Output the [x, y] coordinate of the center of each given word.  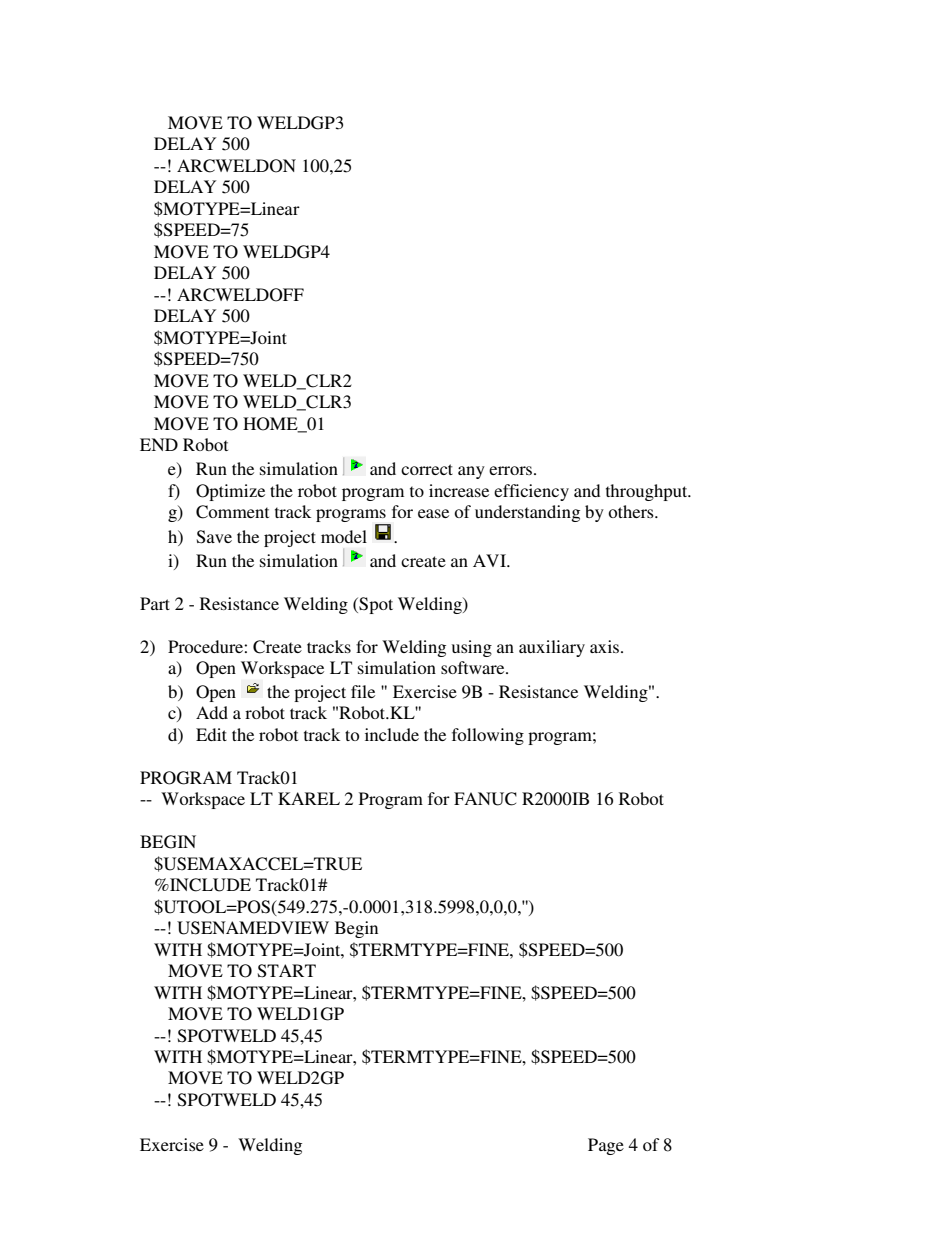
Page [606, 1146]
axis [606, 646]
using [472, 648]
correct [427, 469]
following [488, 736]
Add [212, 712]
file [363, 691]
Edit [211, 734]
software [474, 667]
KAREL [309, 798]
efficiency [531, 492]
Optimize [230, 492]
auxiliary [552, 648]
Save [214, 537]
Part [155, 603]
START [287, 971]
